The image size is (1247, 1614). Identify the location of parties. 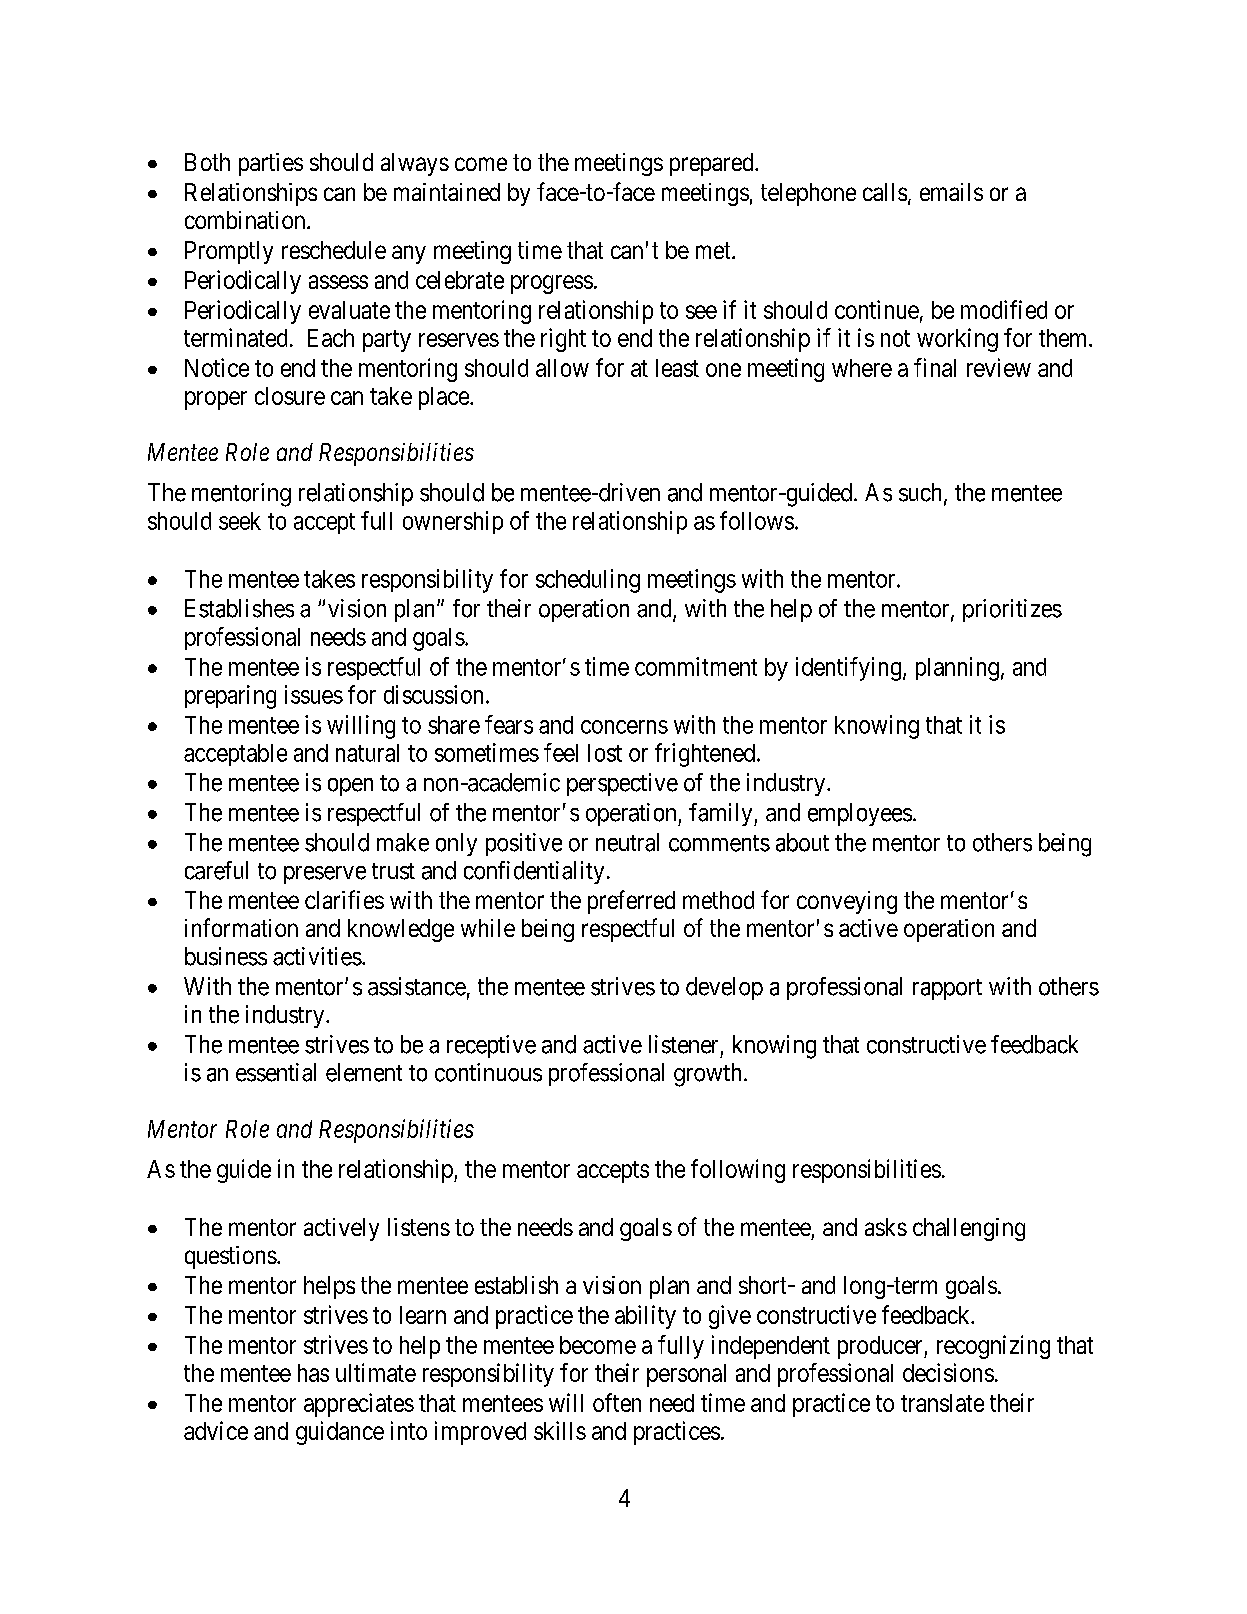
(271, 164).
